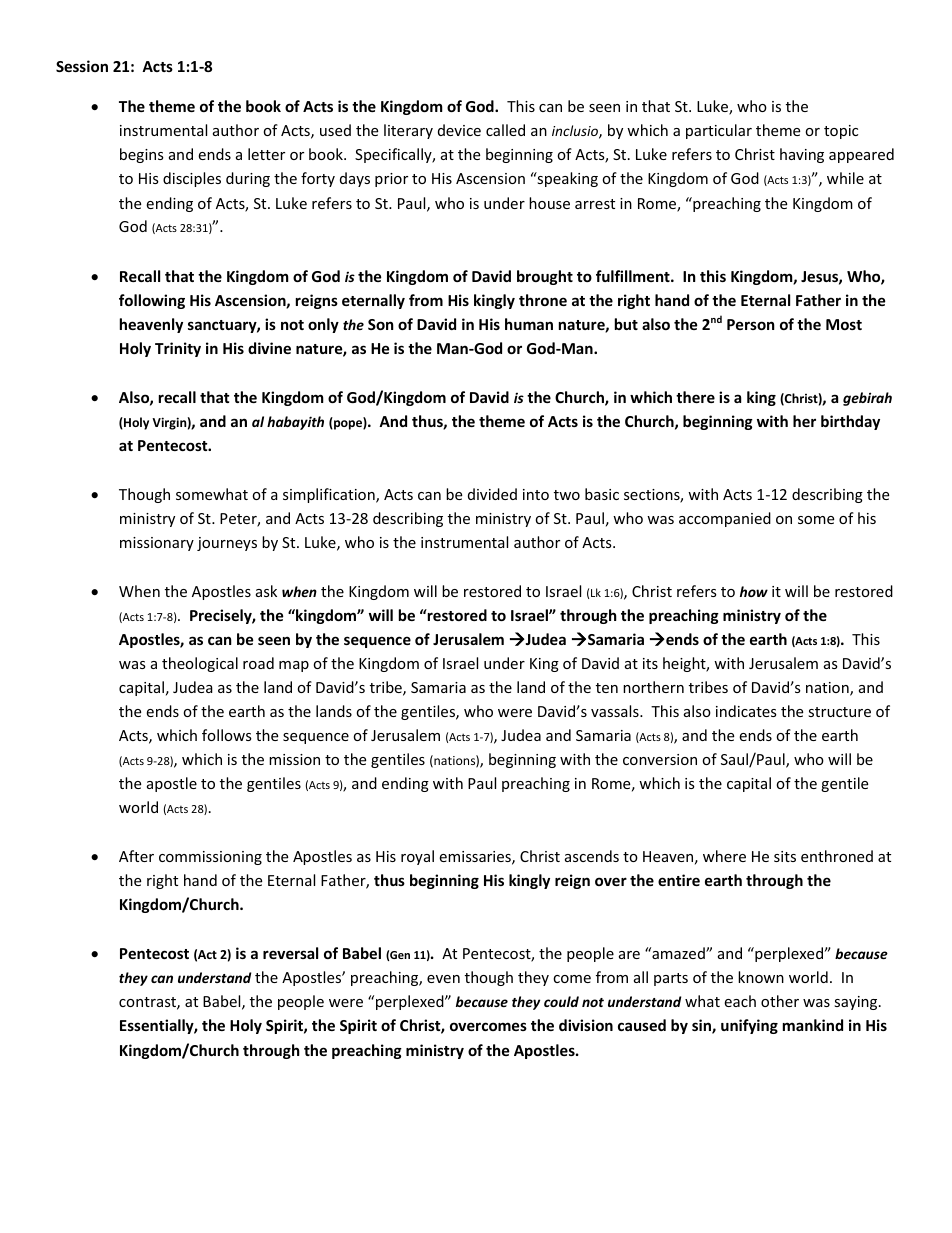 The width and height of the screenshot is (952, 1233). I want to click on even, so click(443, 979).
